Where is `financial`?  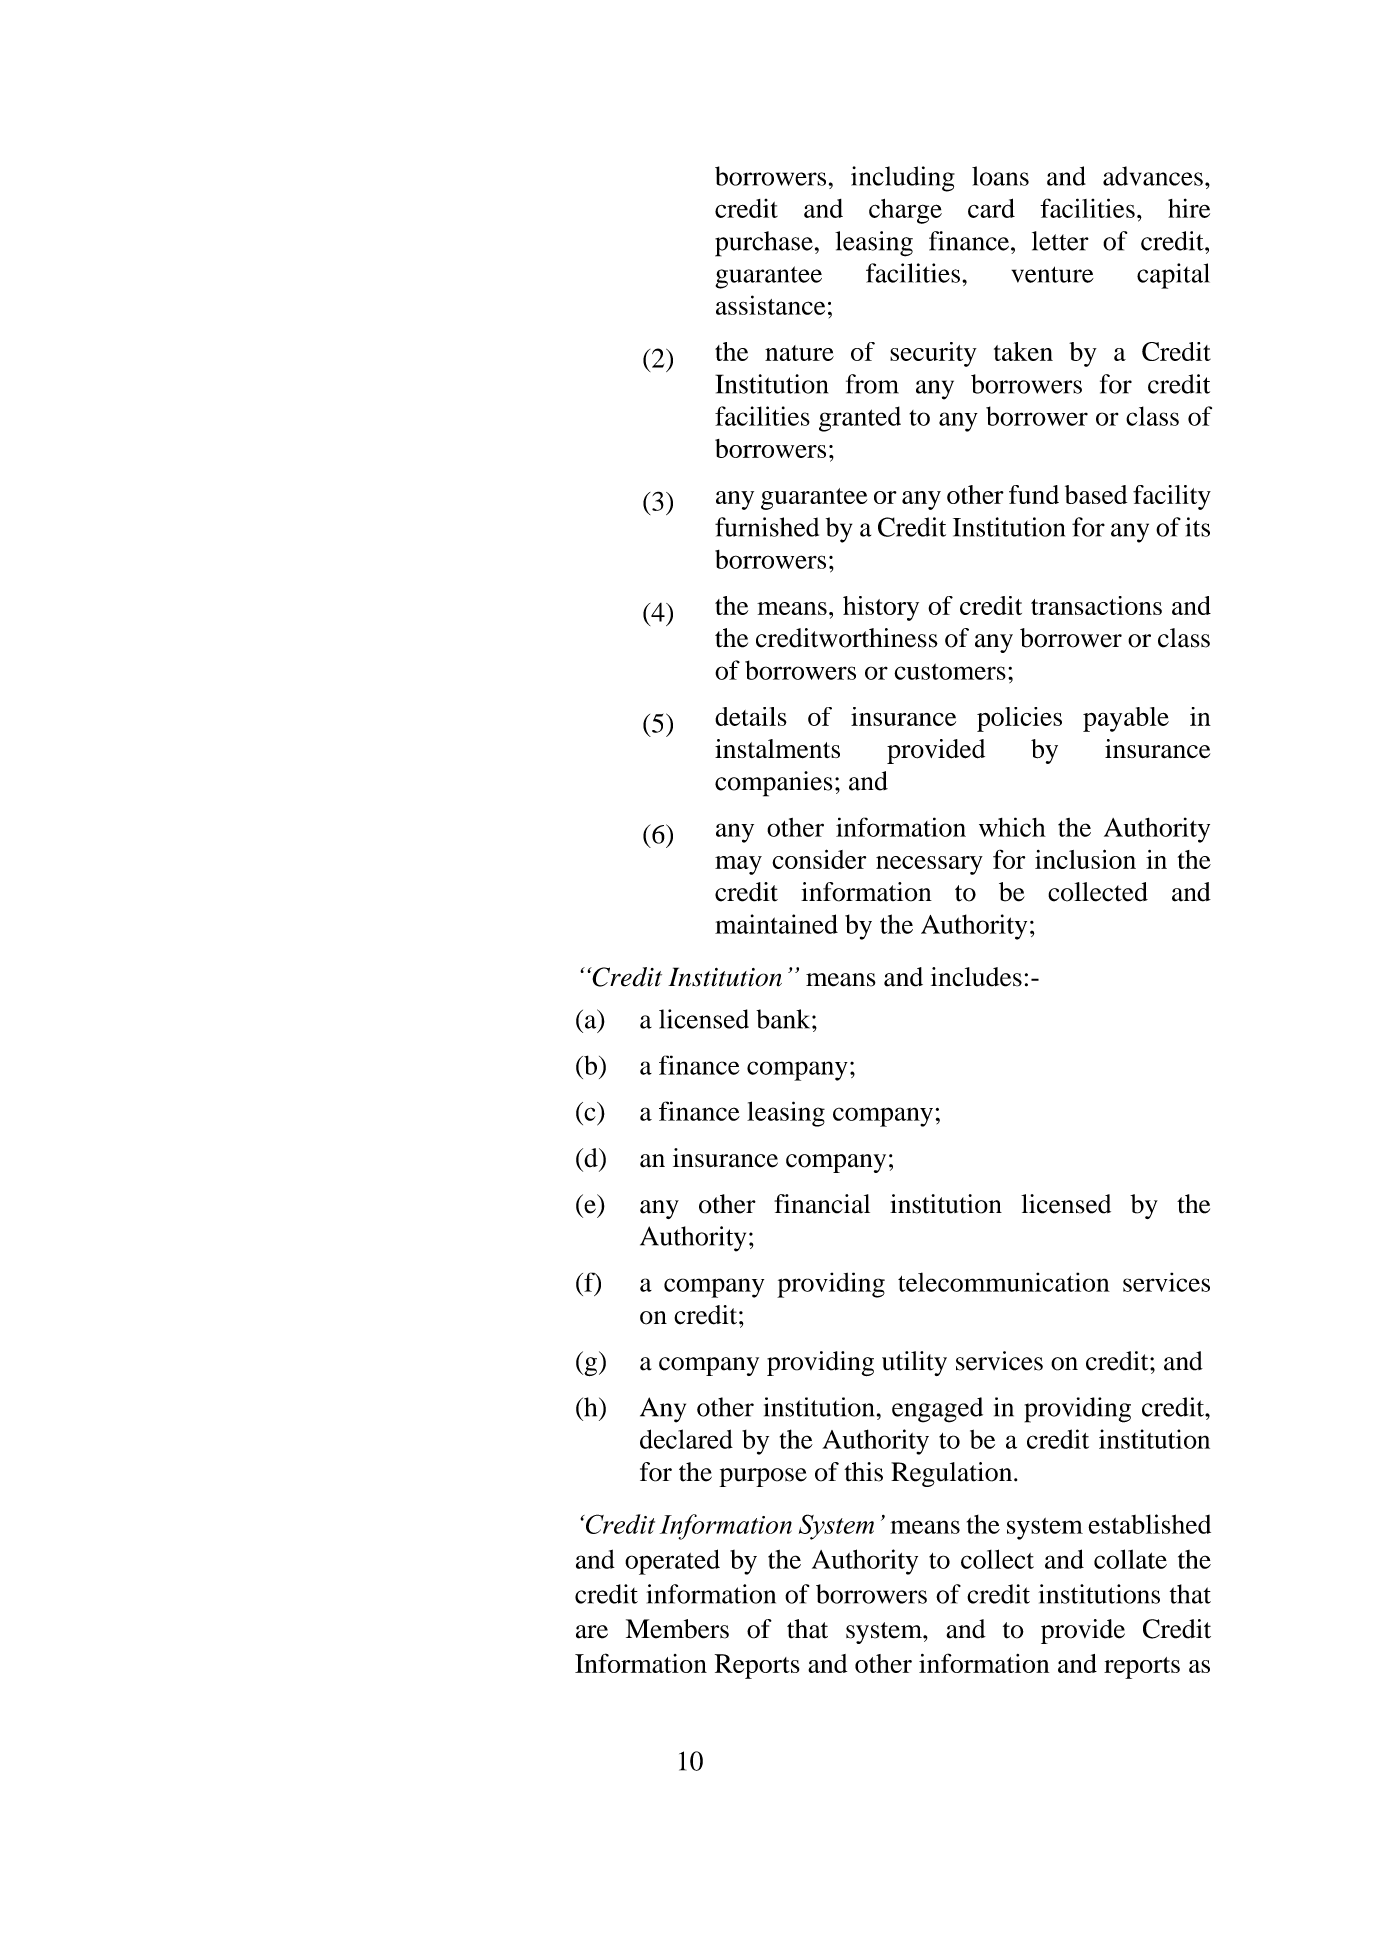 financial is located at coordinates (822, 1204).
